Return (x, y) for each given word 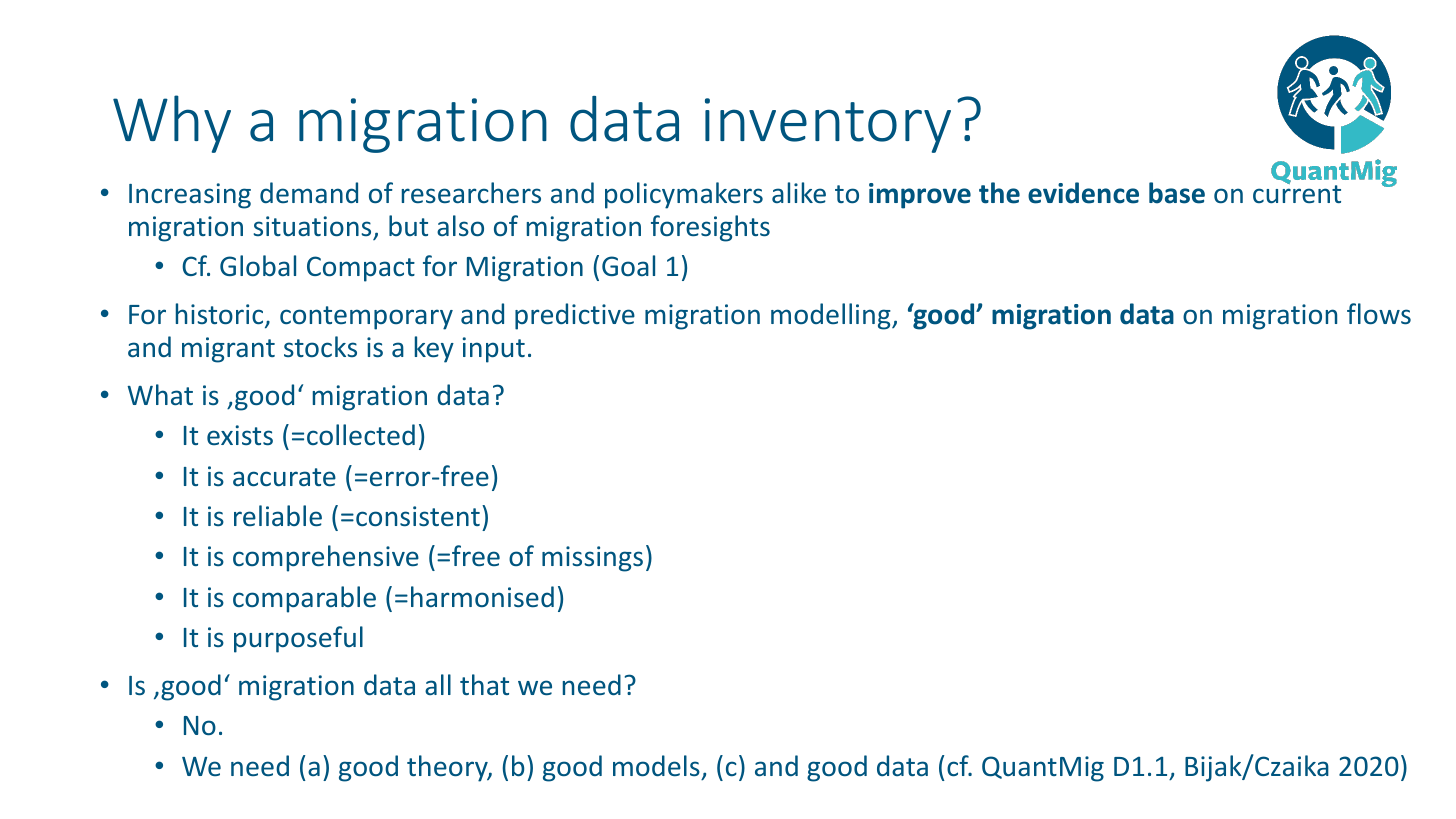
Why (172, 124)
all (438, 684)
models (656, 765)
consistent (418, 516)
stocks (320, 346)
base (1177, 193)
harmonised (482, 597)
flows (1379, 314)
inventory (828, 125)
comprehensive (326, 558)
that (484, 684)
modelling (832, 316)
